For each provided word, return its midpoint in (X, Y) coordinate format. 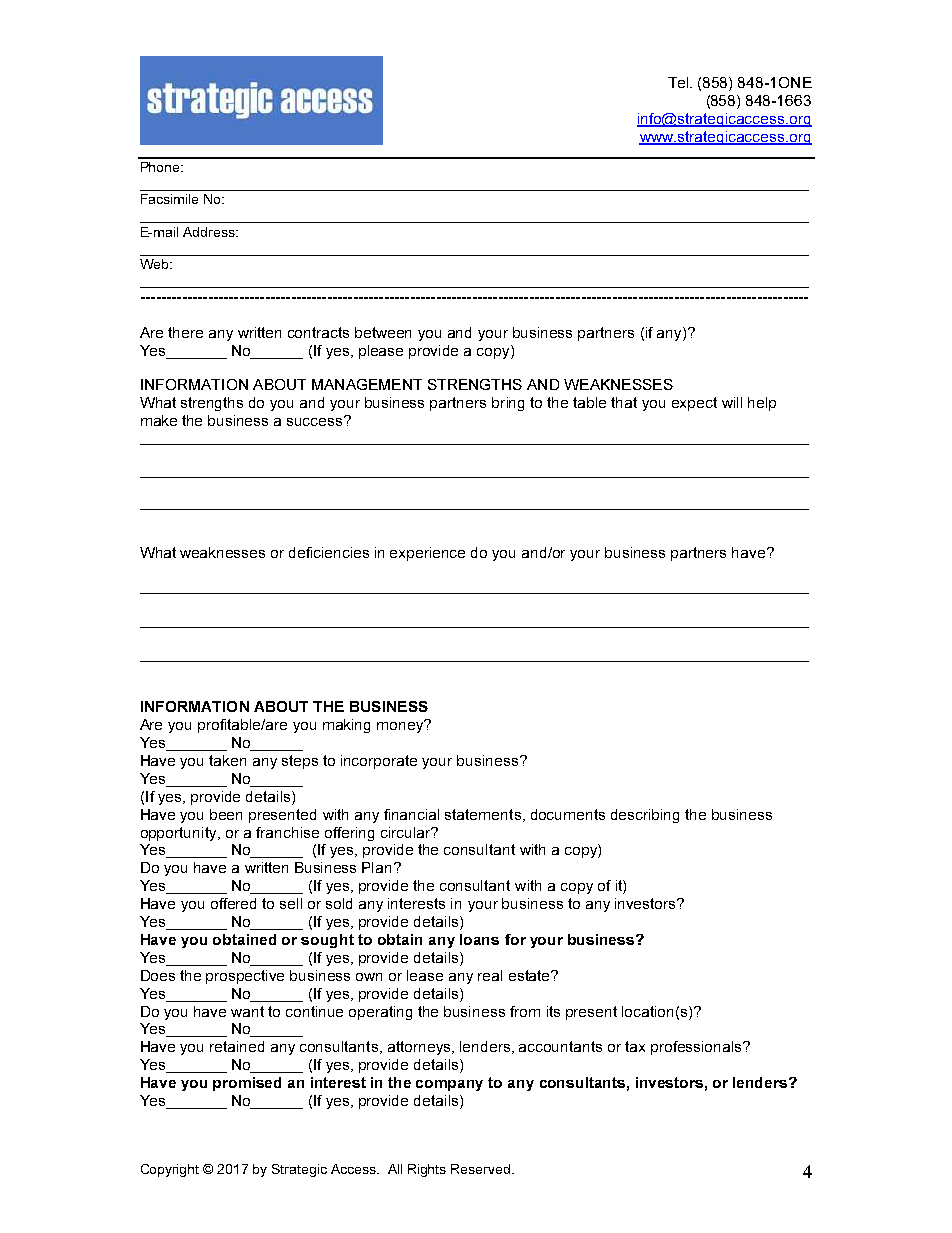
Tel (679, 82)
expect (694, 404)
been (226, 814)
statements (483, 814)
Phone (162, 167)
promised (247, 1084)
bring (508, 404)
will (732, 402)
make (159, 420)
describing (645, 816)
